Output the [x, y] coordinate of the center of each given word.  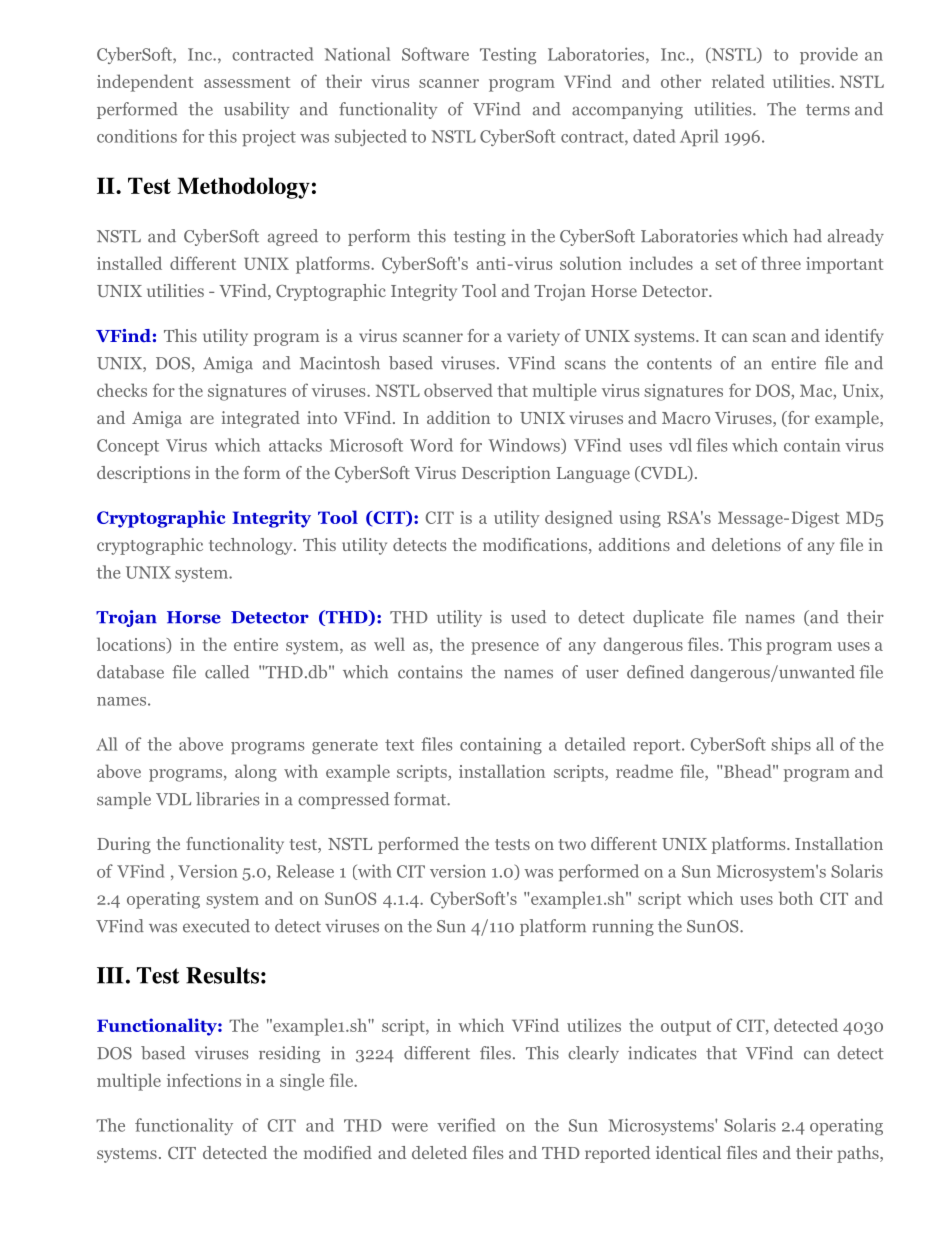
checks [122, 390]
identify [854, 337]
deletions [746, 544]
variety [533, 337]
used [528, 617]
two [572, 844]
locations [132, 645]
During [124, 845]
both [796, 898]
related [738, 81]
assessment [247, 82]
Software [435, 54]
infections [204, 1080]
